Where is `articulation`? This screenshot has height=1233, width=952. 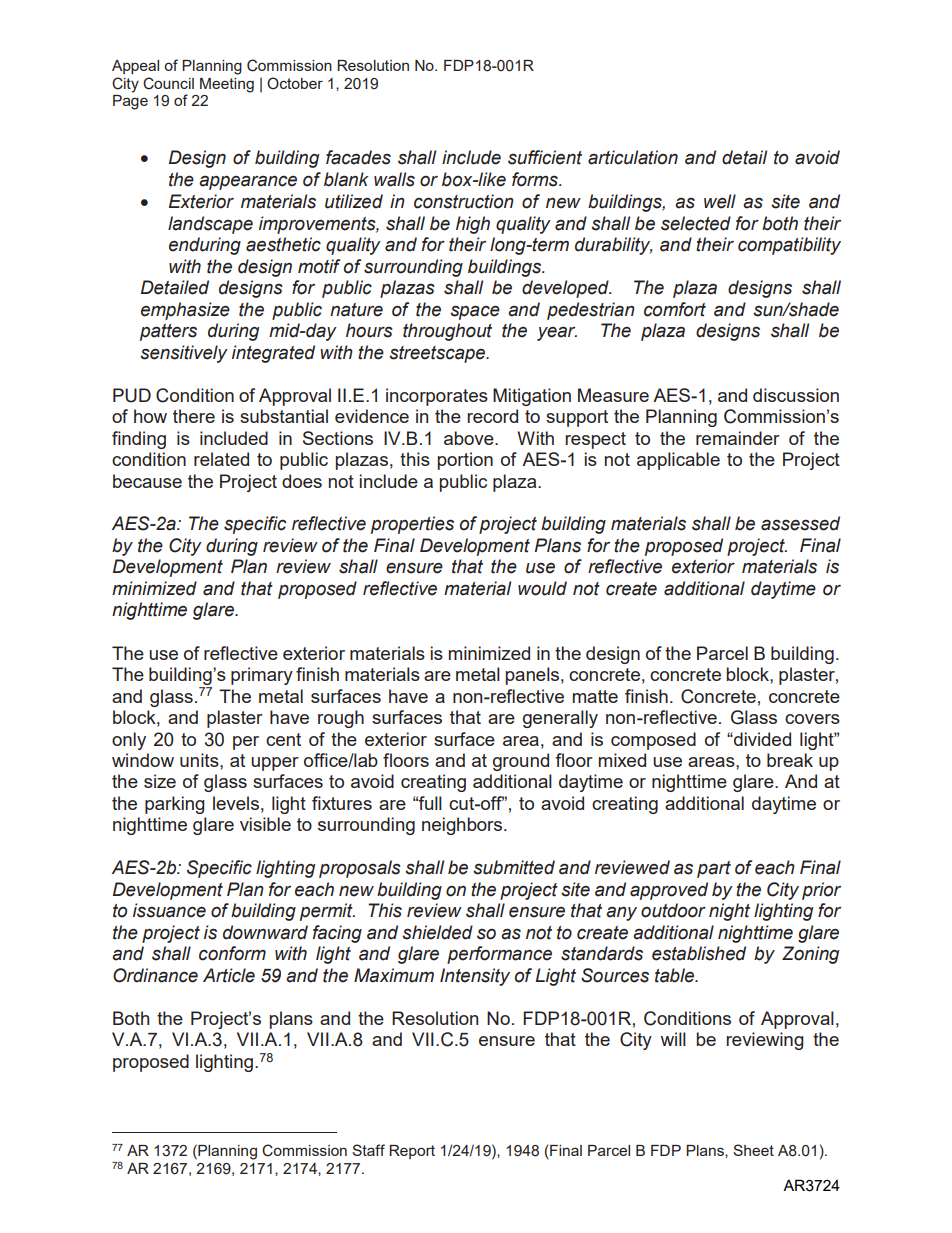
articulation is located at coordinates (633, 157).
